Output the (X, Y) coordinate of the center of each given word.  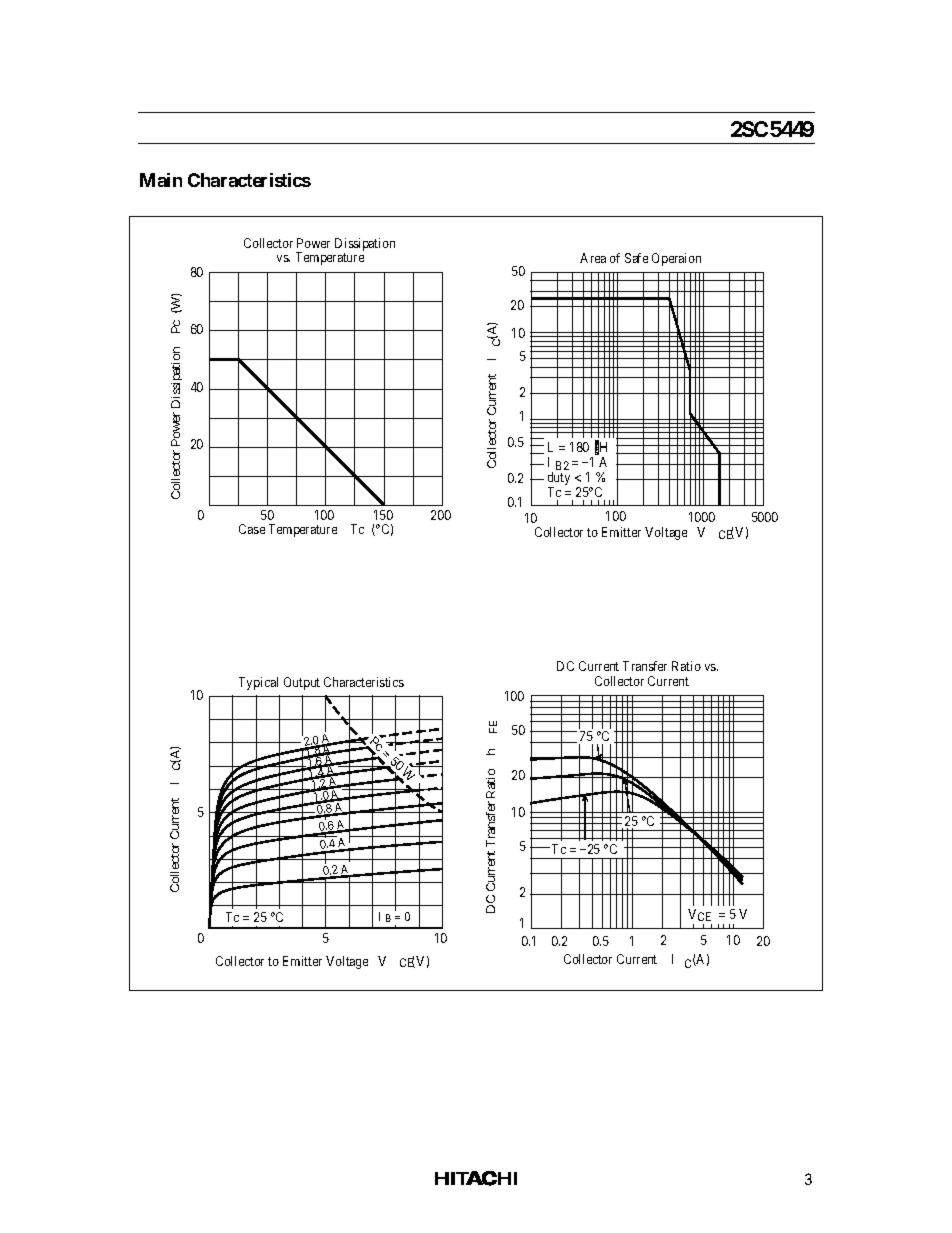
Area (593, 258)
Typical (258, 683)
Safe (636, 258)
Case (252, 529)
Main (161, 180)
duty (559, 480)
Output (302, 683)
